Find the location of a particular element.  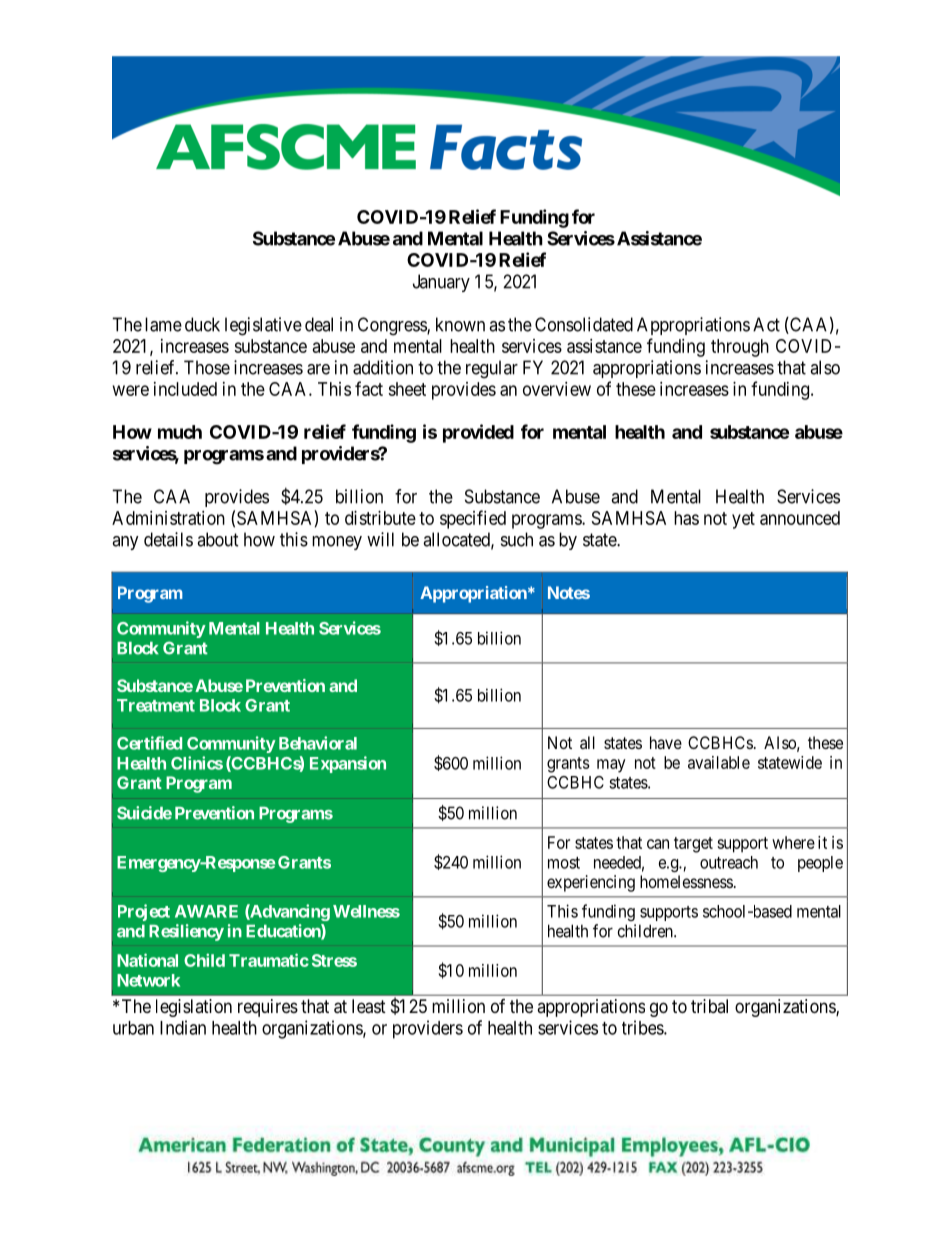

Certified is located at coordinates (149, 743).
